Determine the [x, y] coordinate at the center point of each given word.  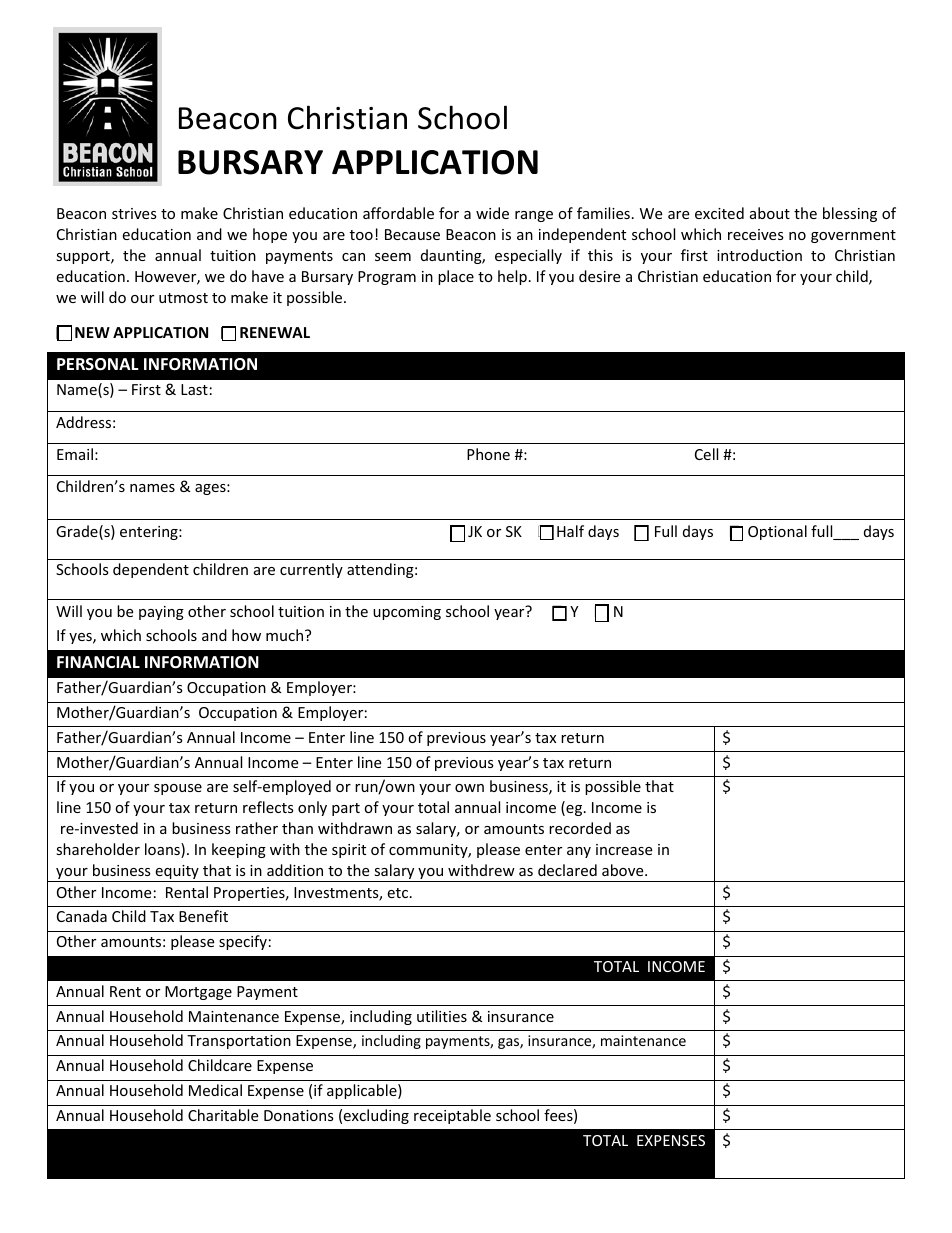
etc [397, 893]
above [624, 870]
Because [412, 234]
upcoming [407, 613]
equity [177, 873]
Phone [488, 454]
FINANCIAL [98, 662]
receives [756, 234]
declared [567, 870]
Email [75, 454]
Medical [215, 1090]
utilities [442, 1016]
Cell [706, 454]
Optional [777, 532]
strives [134, 213]
